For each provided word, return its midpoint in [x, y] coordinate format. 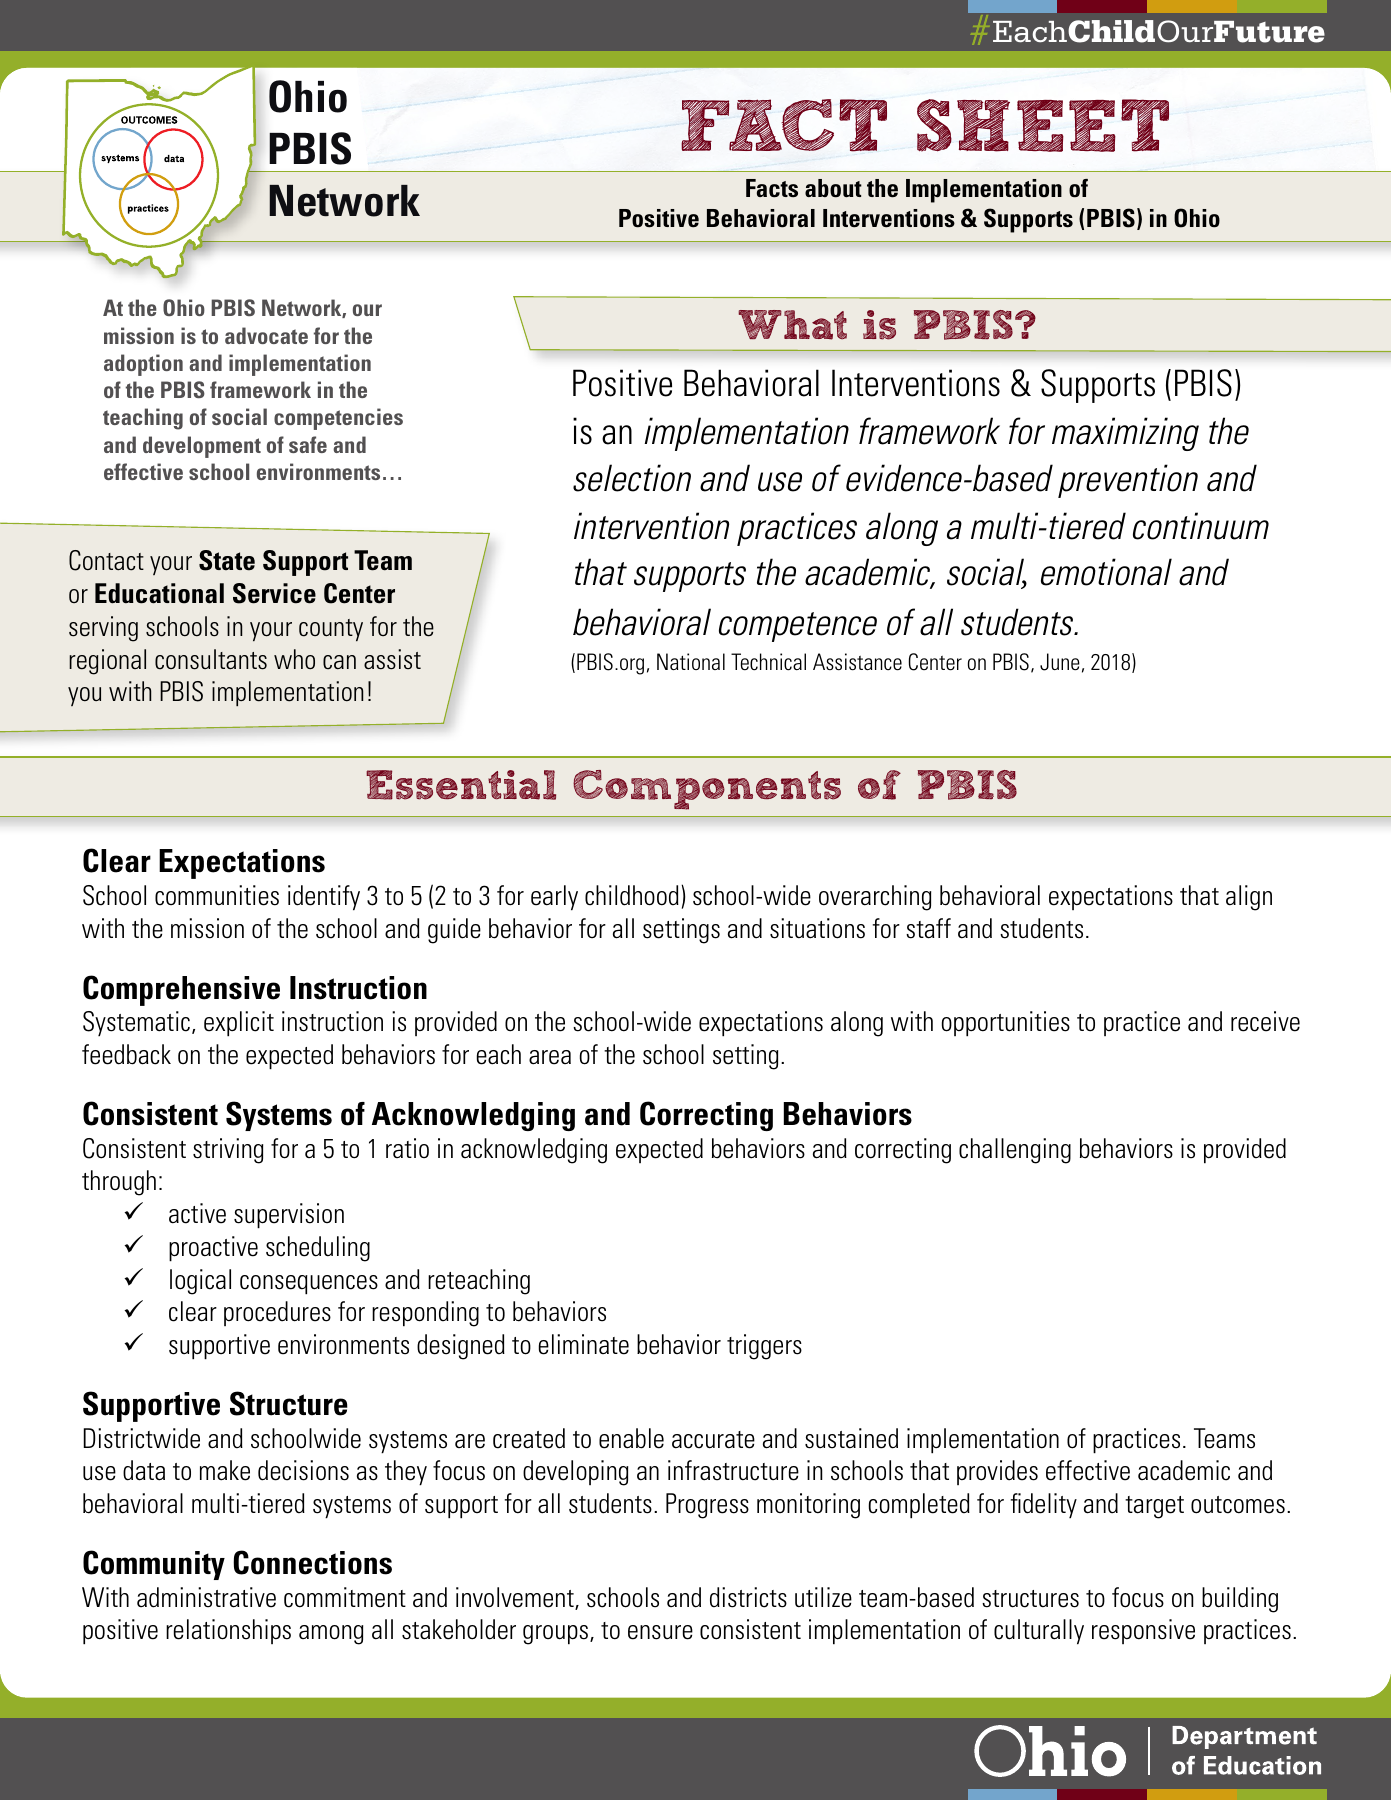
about [833, 188]
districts [748, 1597]
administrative [206, 1597]
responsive [1143, 1631]
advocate [266, 335]
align [1249, 898]
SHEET [1043, 125]
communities [217, 895]
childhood [632, 895]
